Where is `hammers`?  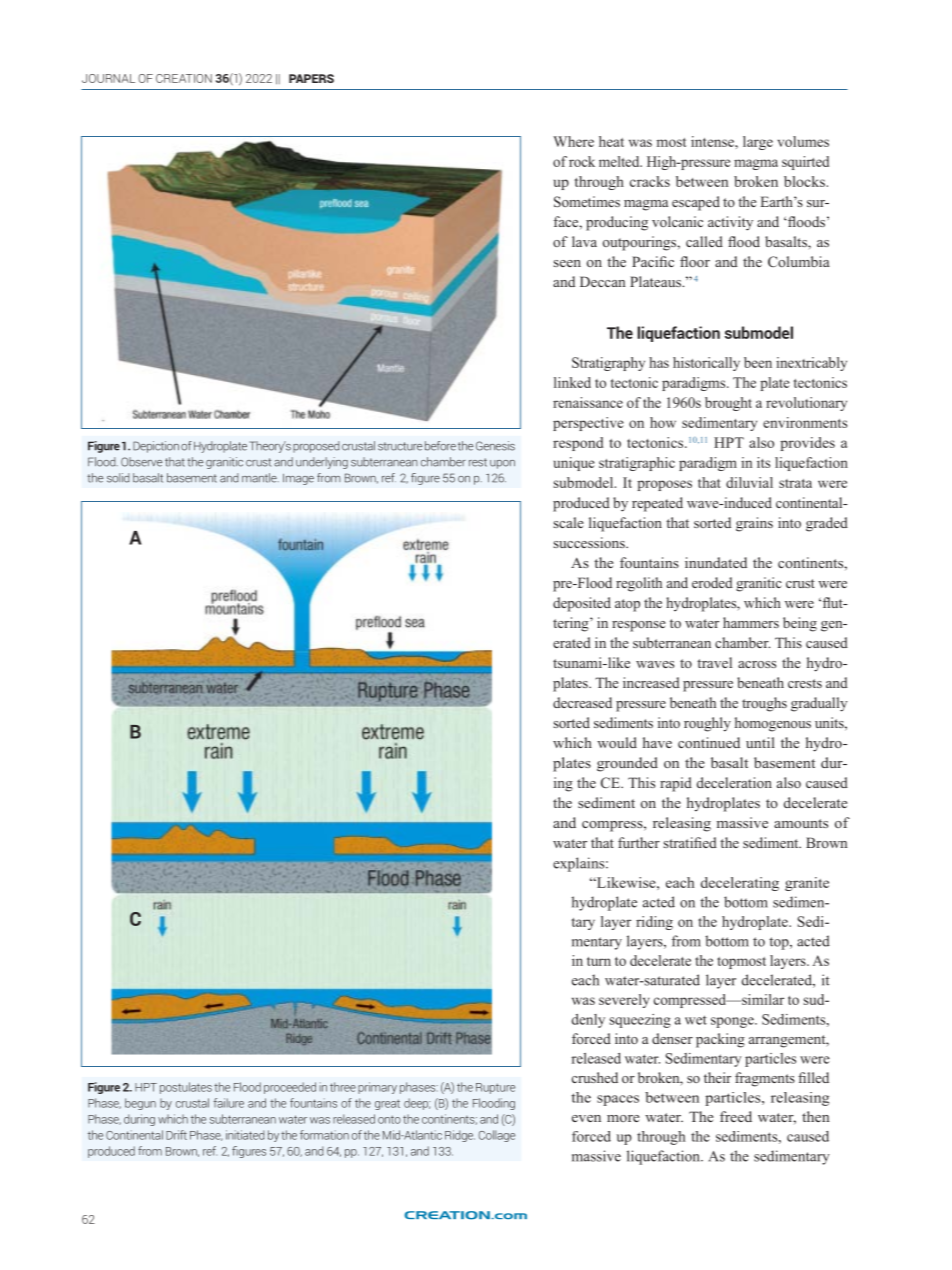 hammers is located at coordinates (751, 622).
